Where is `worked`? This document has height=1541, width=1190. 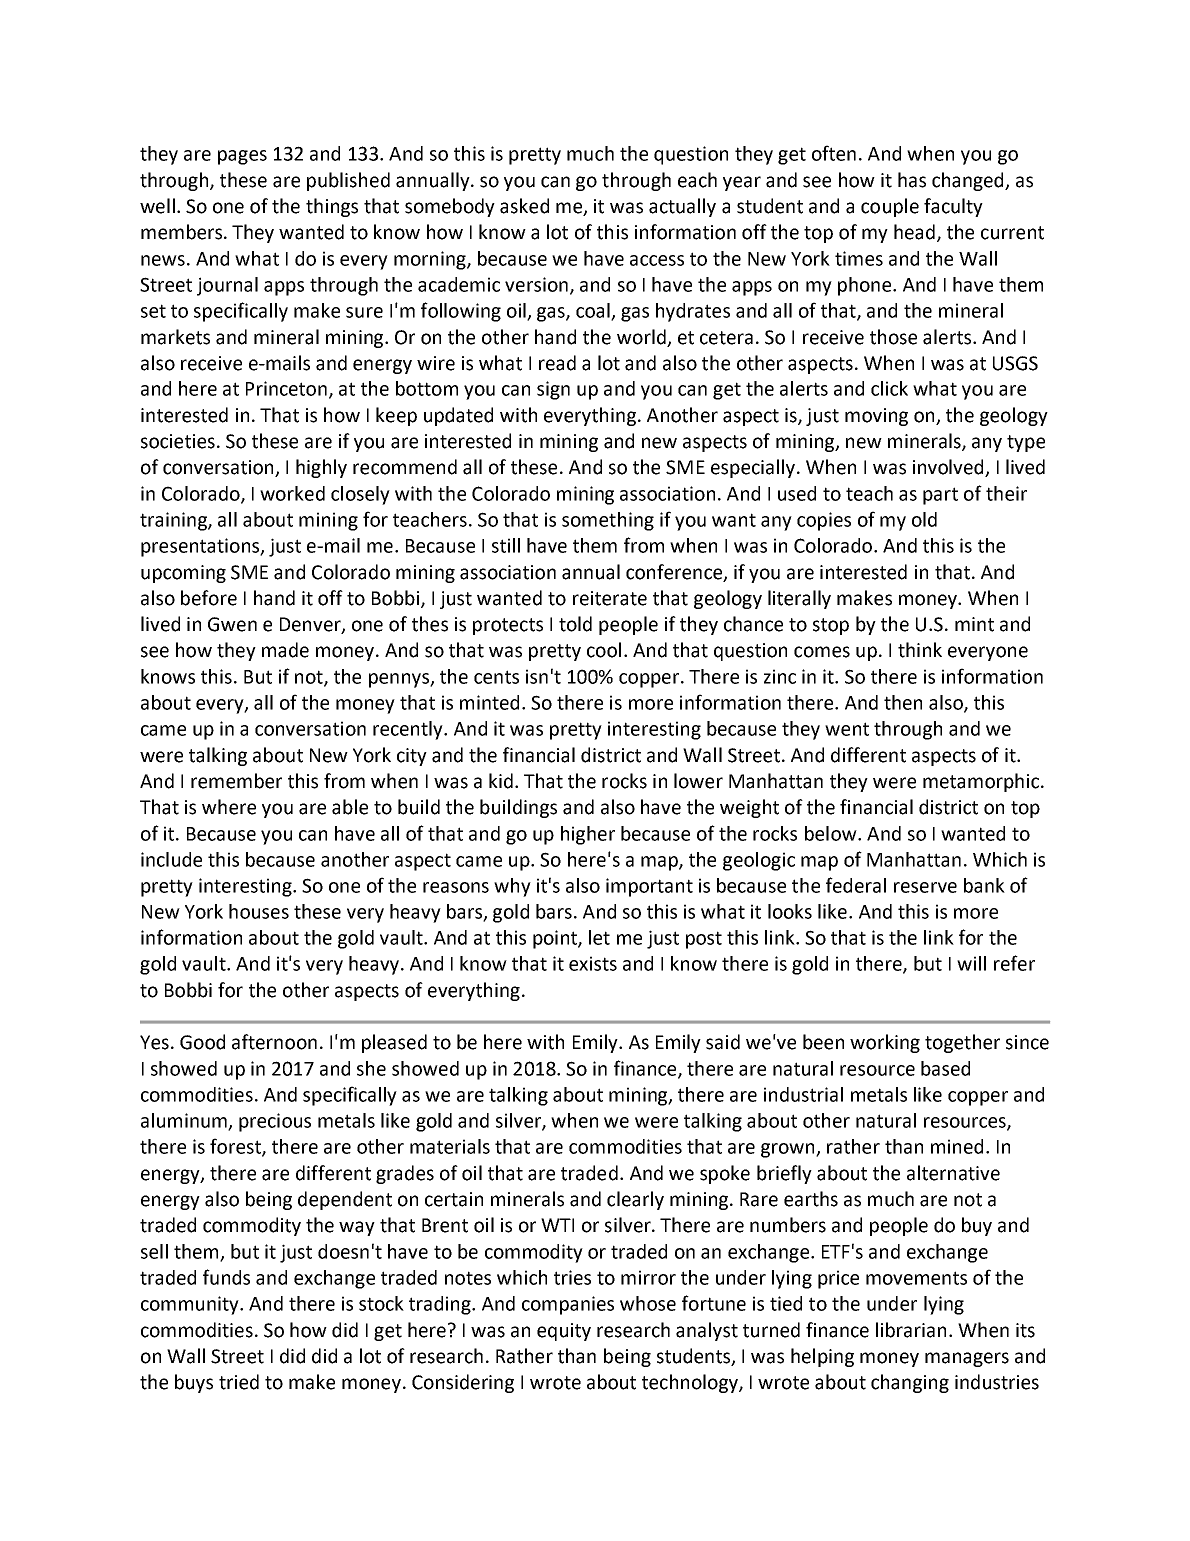
worked is located at coordinates (292, 493).
